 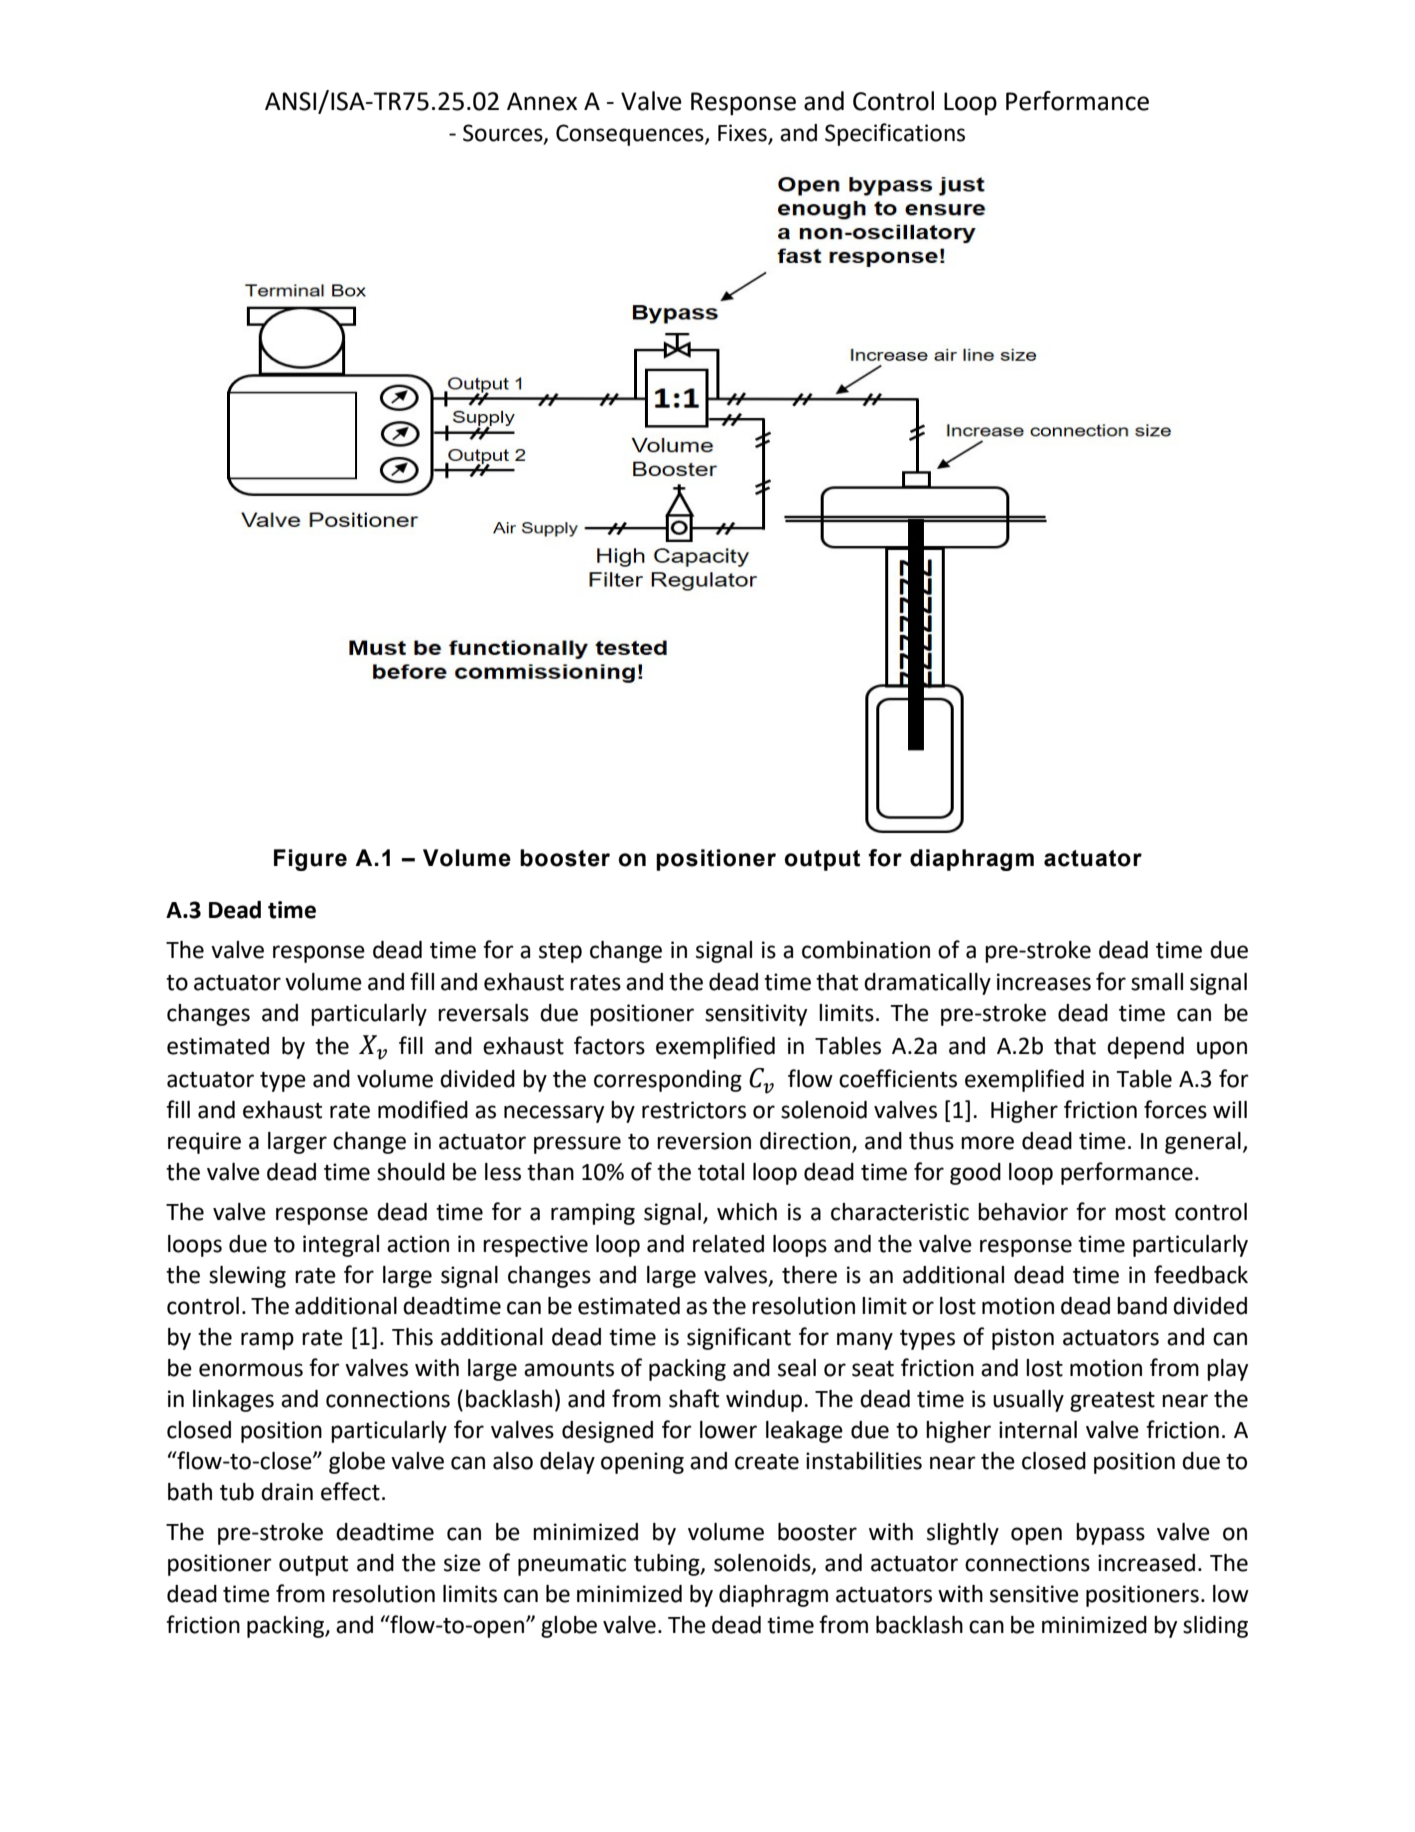 What do you see at coordinates (1146, 1563) in the document?
I see `increased` at bounding box center [1146, 1563].
